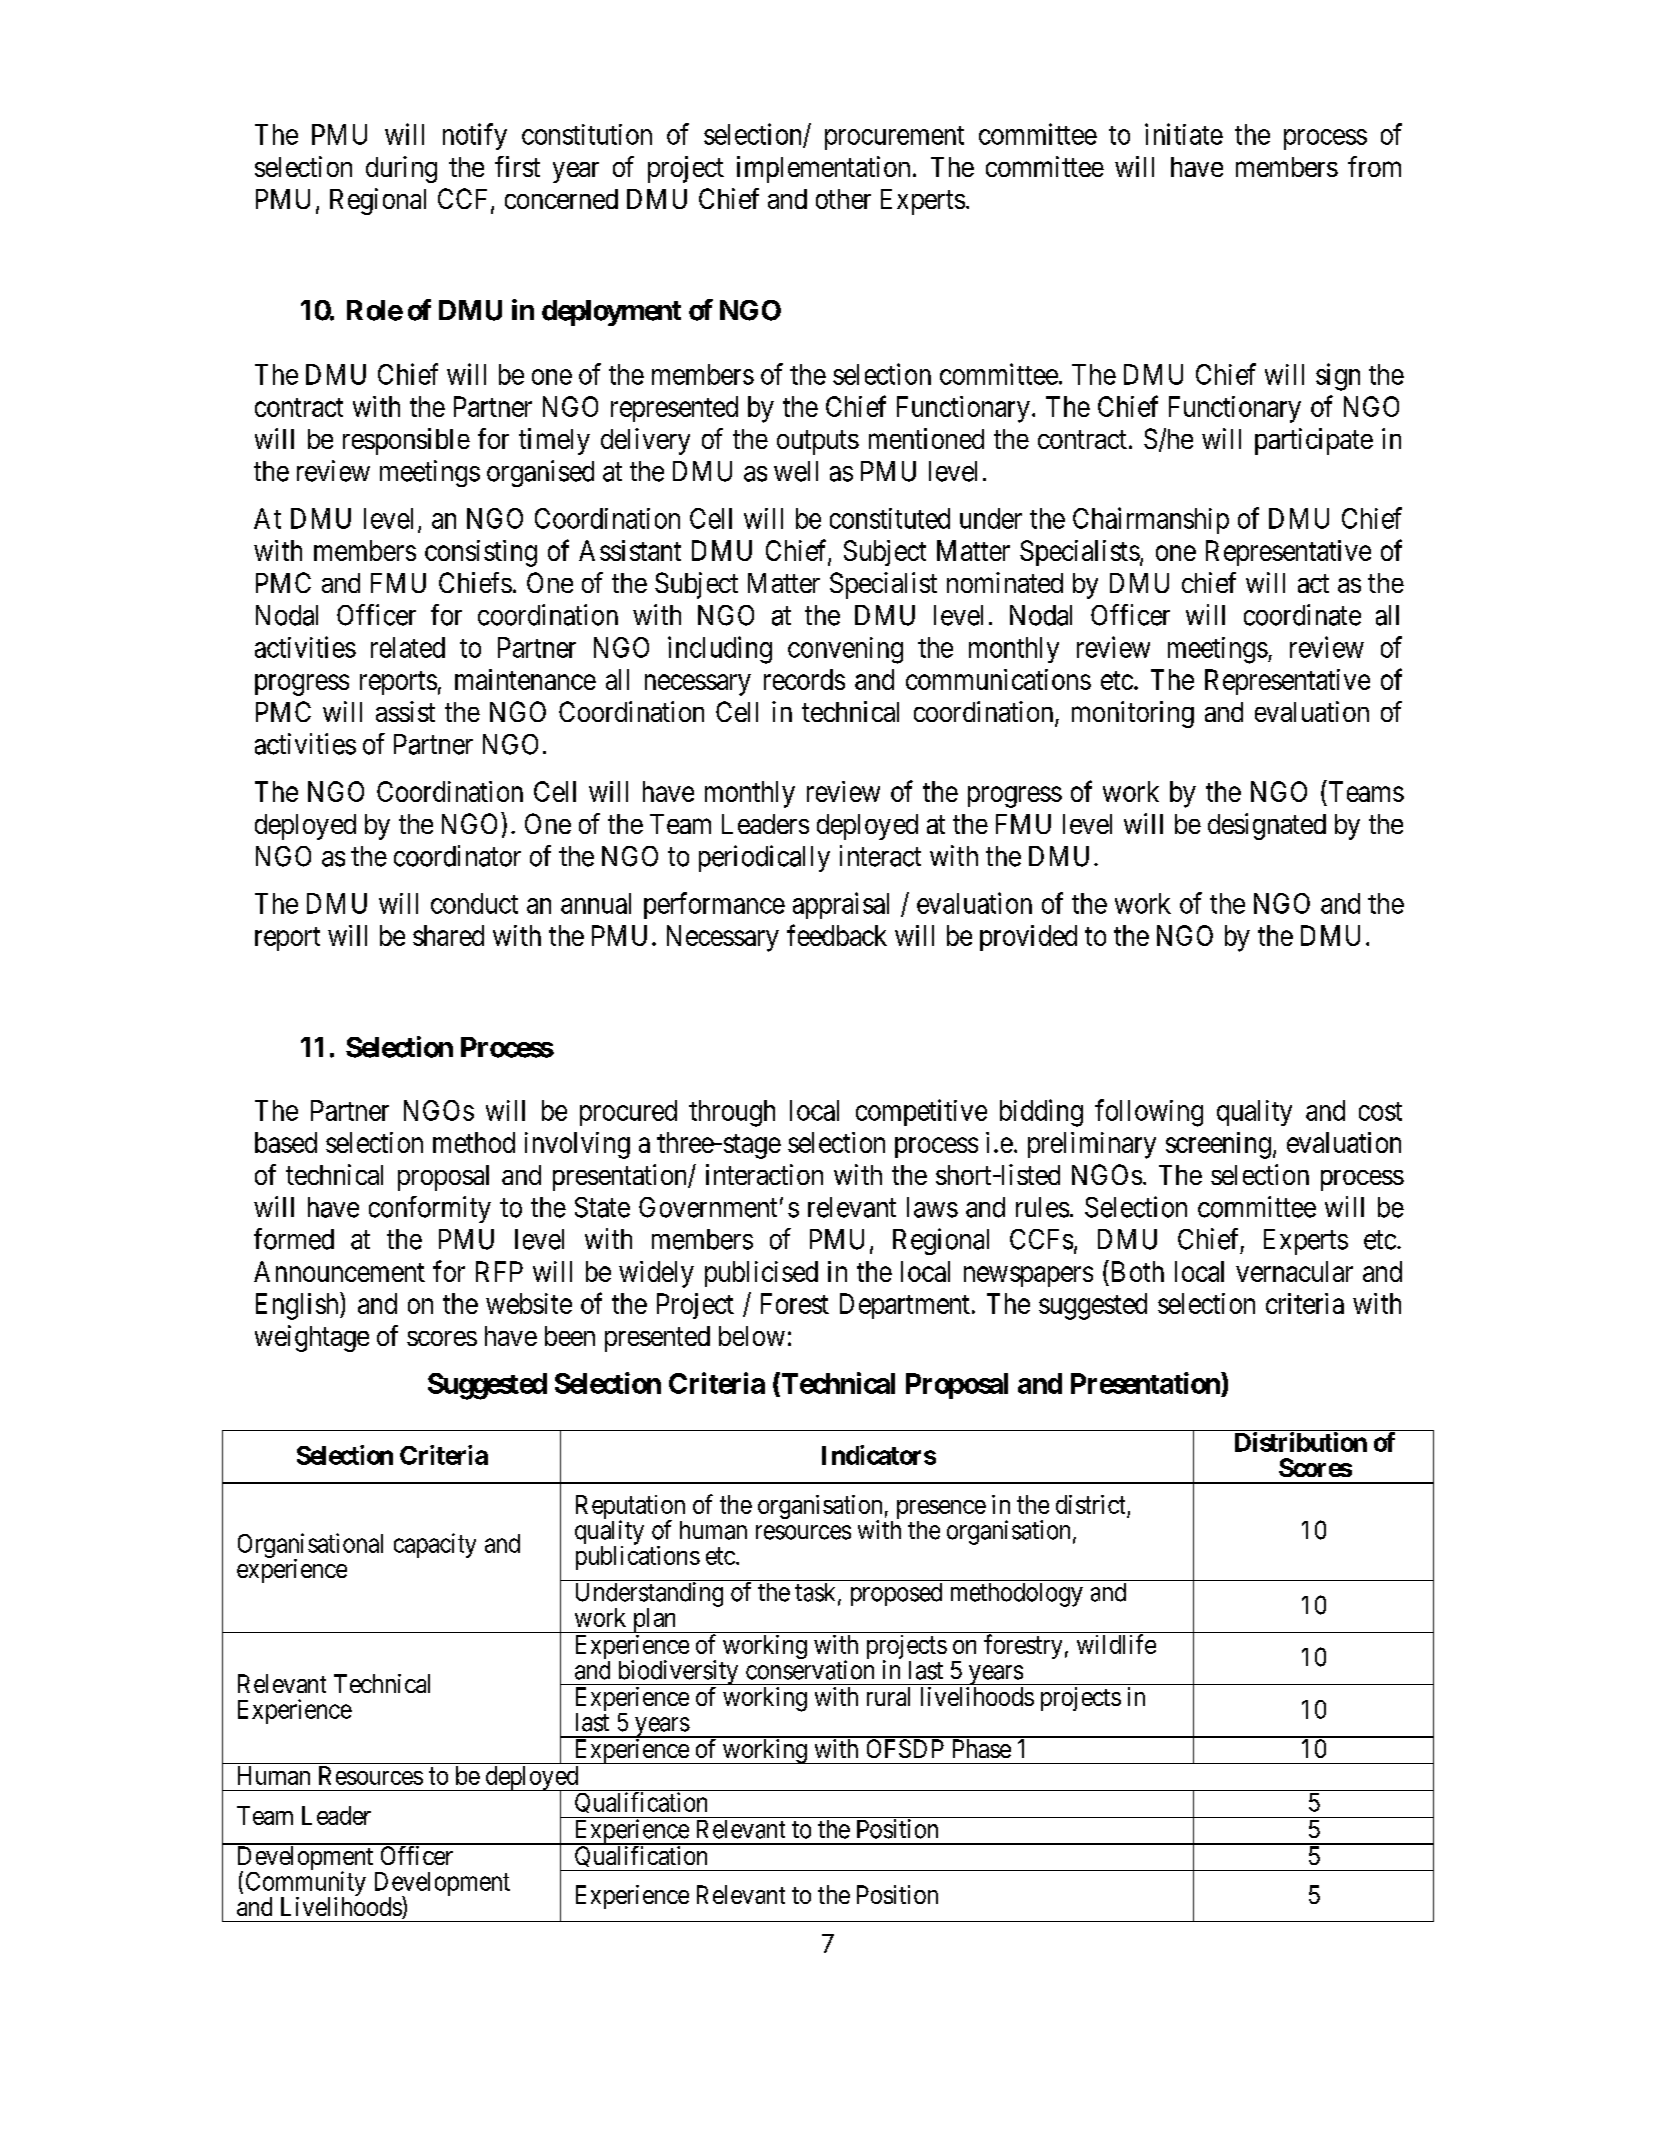 The image size is (1656, 2144). I want to click on convening, so click(845, 650).
